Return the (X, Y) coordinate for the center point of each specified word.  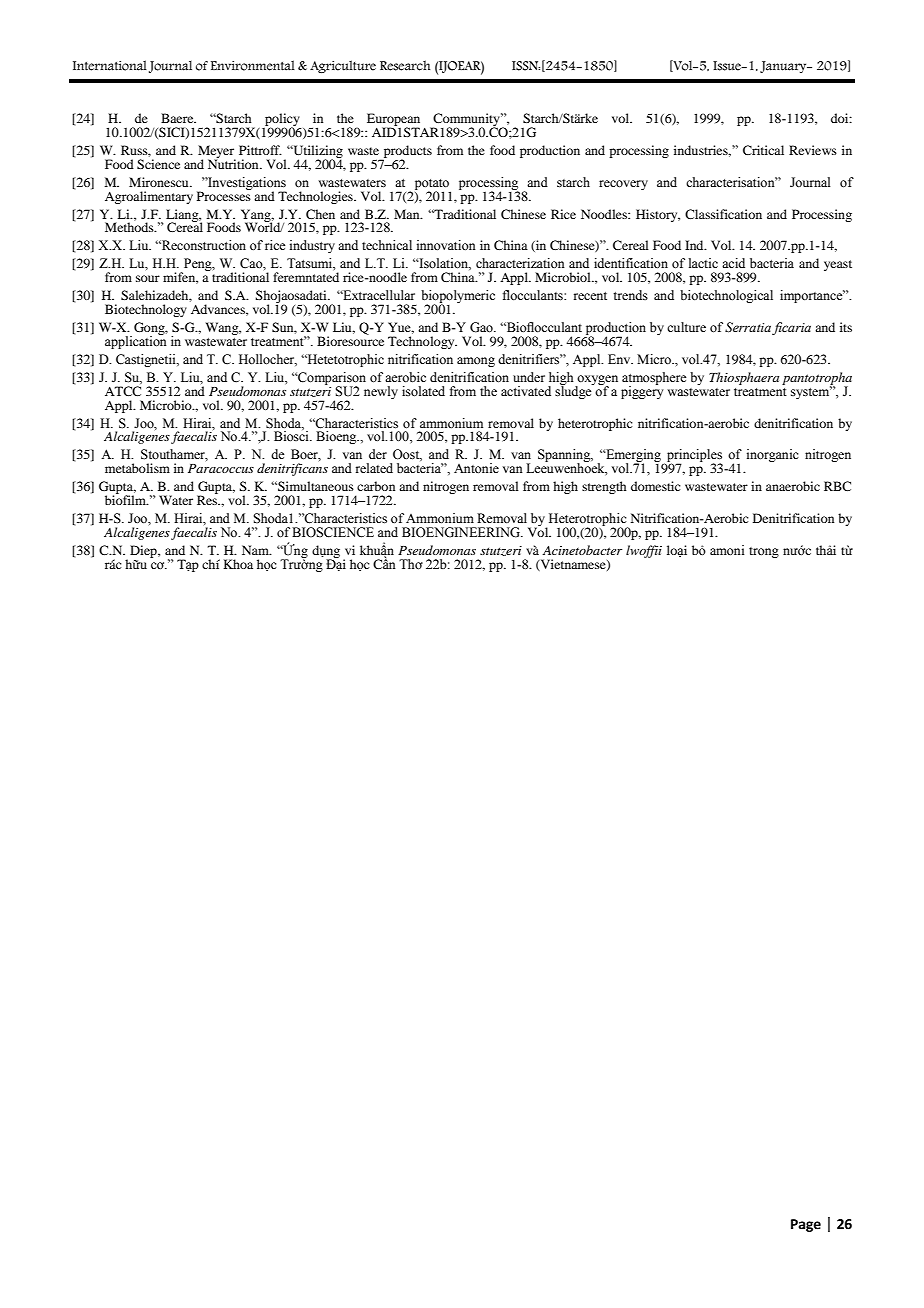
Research (405, 65)
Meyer (217, 152)
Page (806, 1225)
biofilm (127, 499)
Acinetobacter (582, 550)
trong (764, 552)
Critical (763, 150)
